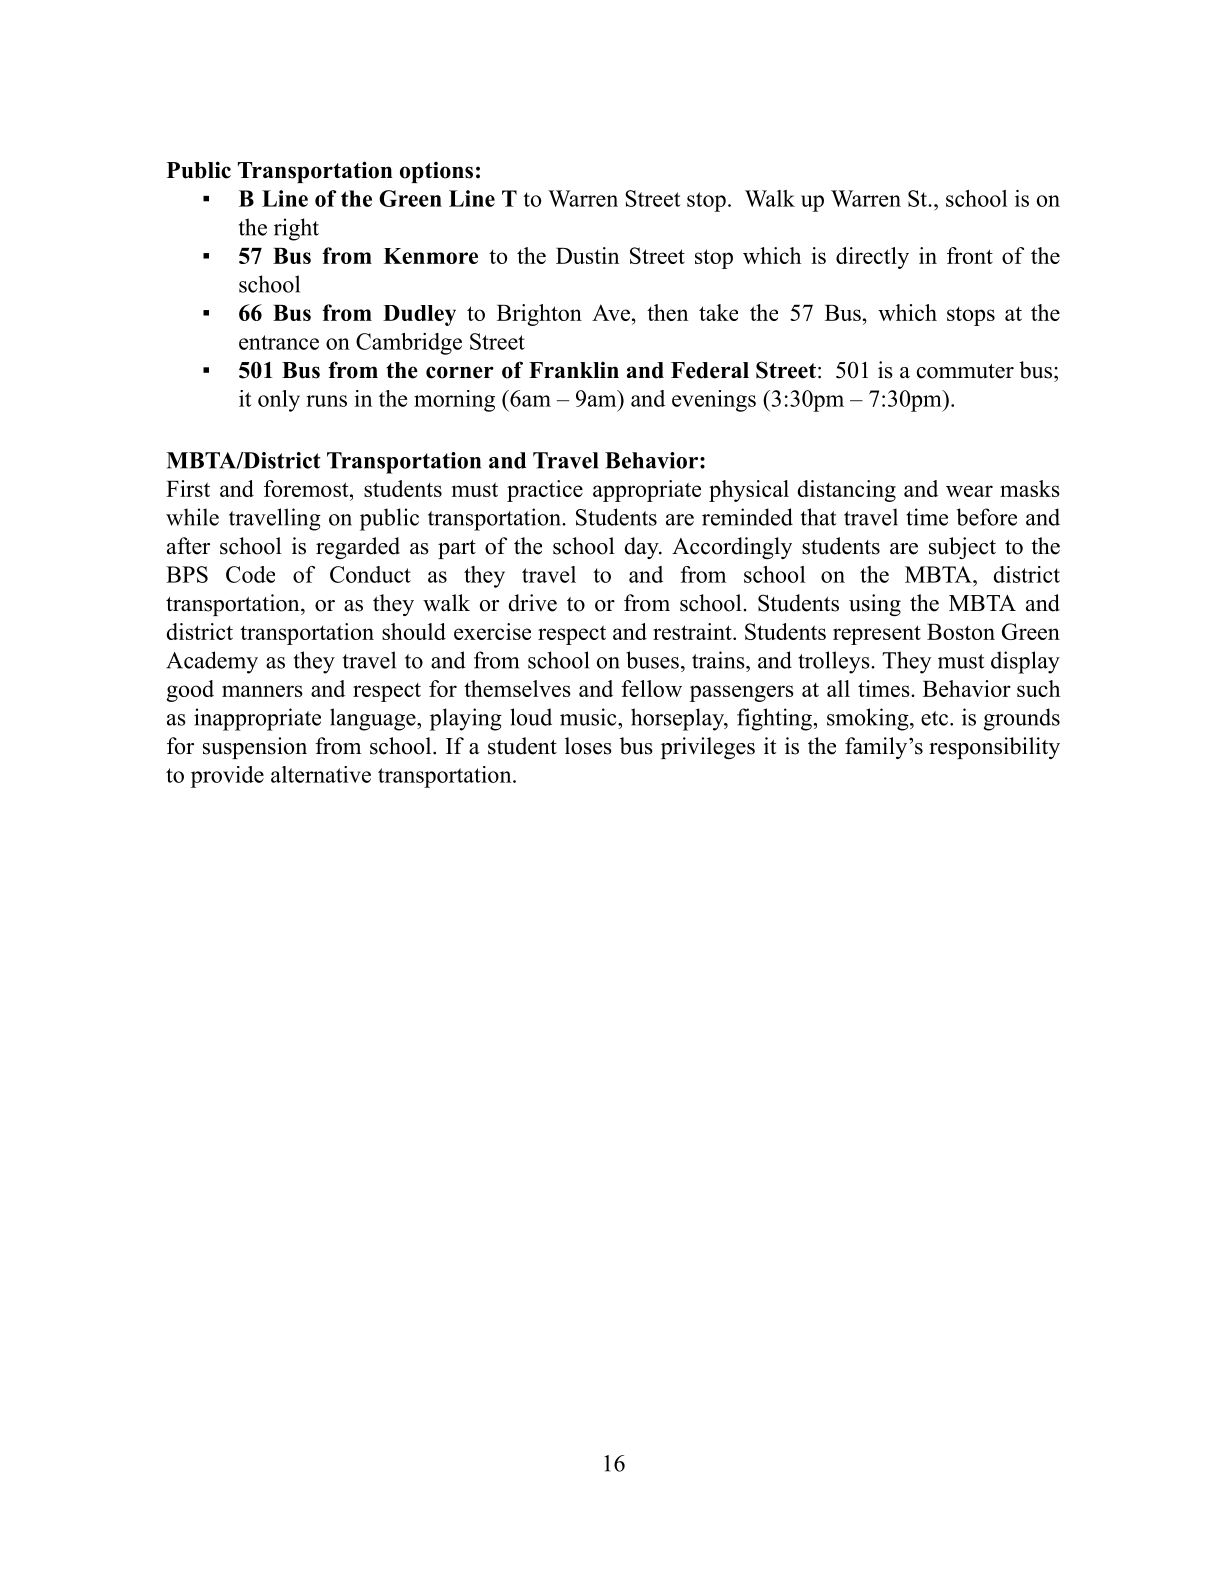 This document has height=1588, width=1227. What do you see at coordinates (545, 491) in the document?
I see `practice` at bounding box center [545, 491].
